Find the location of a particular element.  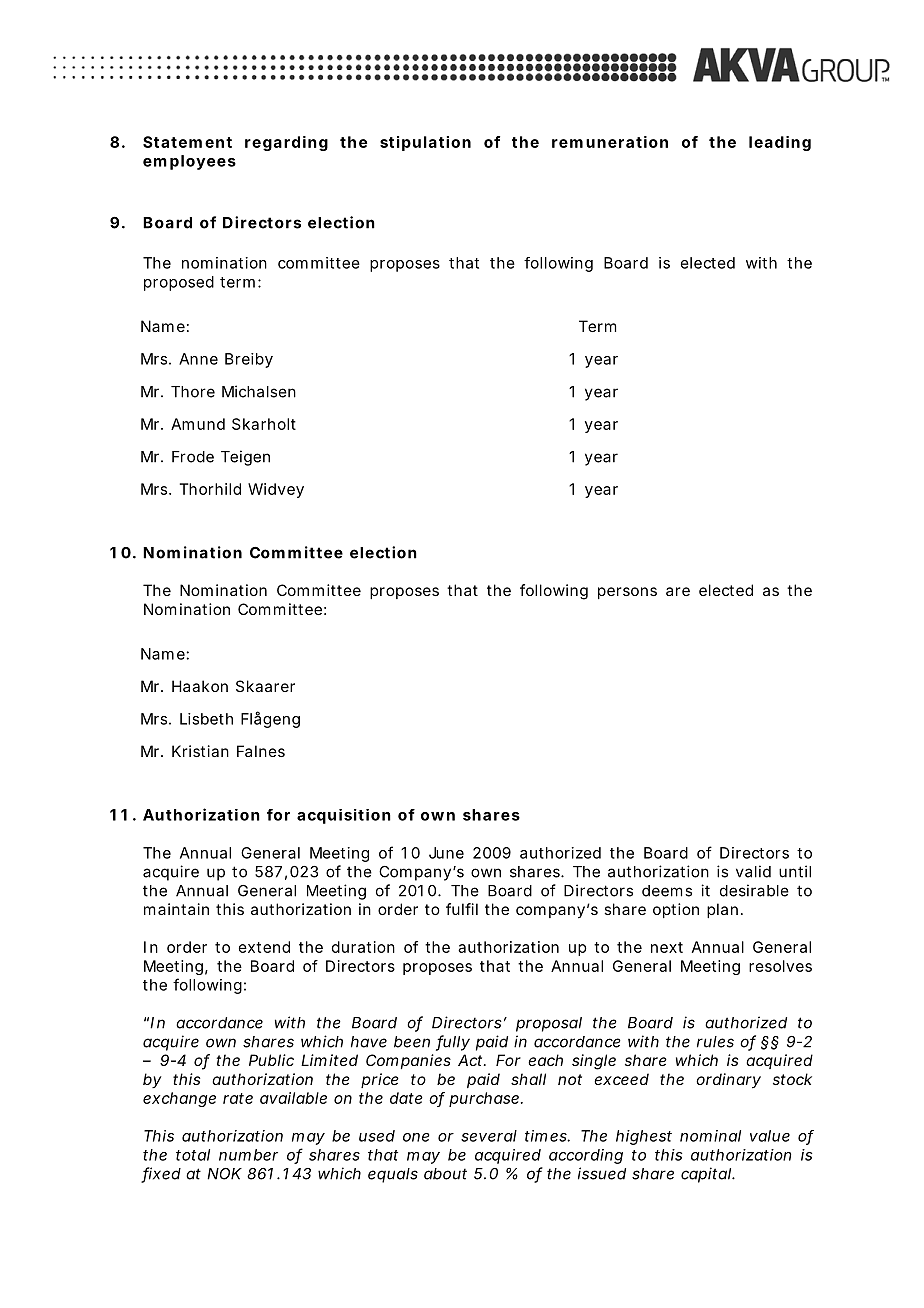

number is located at coordinates (248, 1155).
